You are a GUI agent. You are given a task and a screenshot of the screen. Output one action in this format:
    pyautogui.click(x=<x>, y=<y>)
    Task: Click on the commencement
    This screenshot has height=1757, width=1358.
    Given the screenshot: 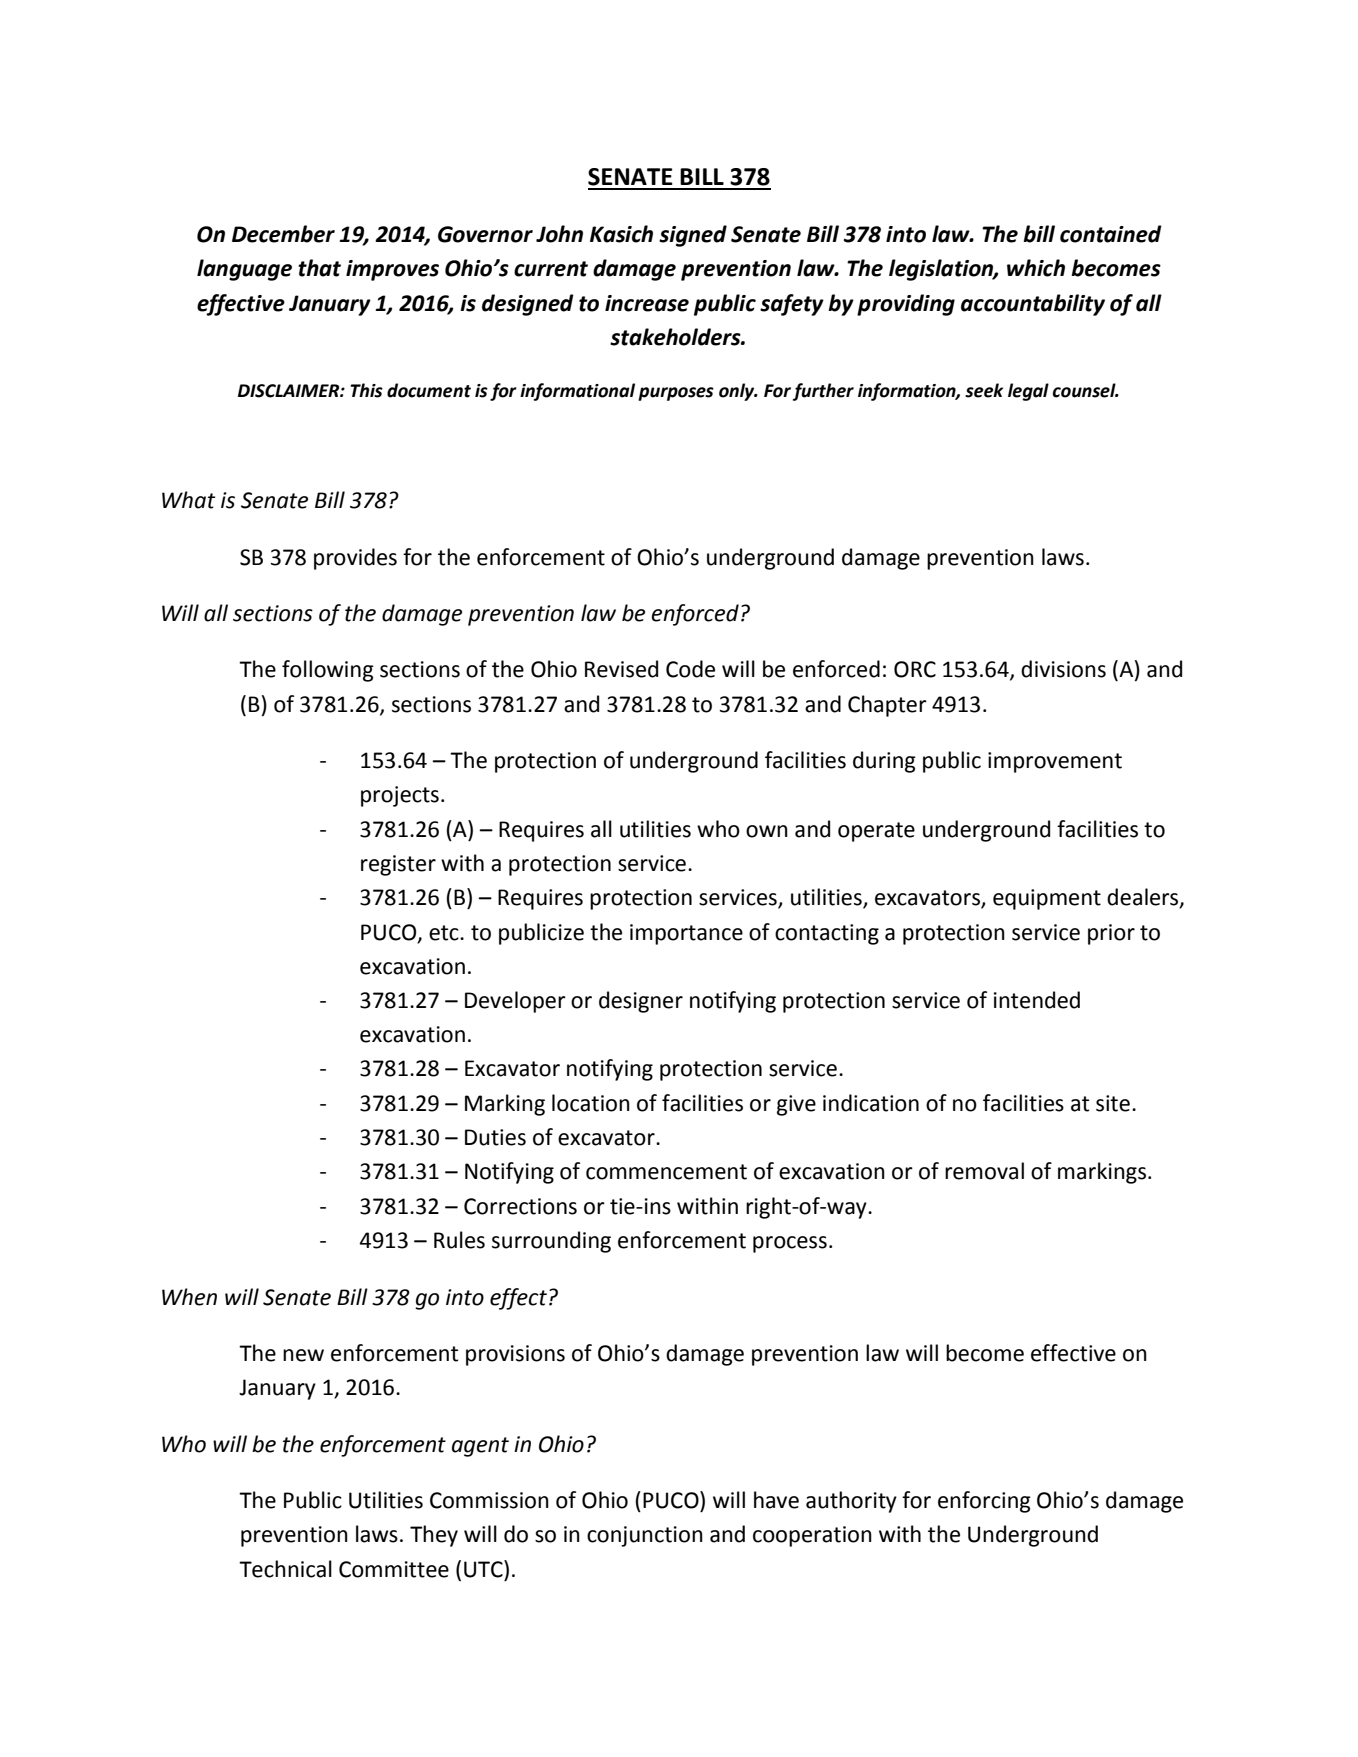 What is the action you would take?
    pyautogui.click(x=666, y=1172)
